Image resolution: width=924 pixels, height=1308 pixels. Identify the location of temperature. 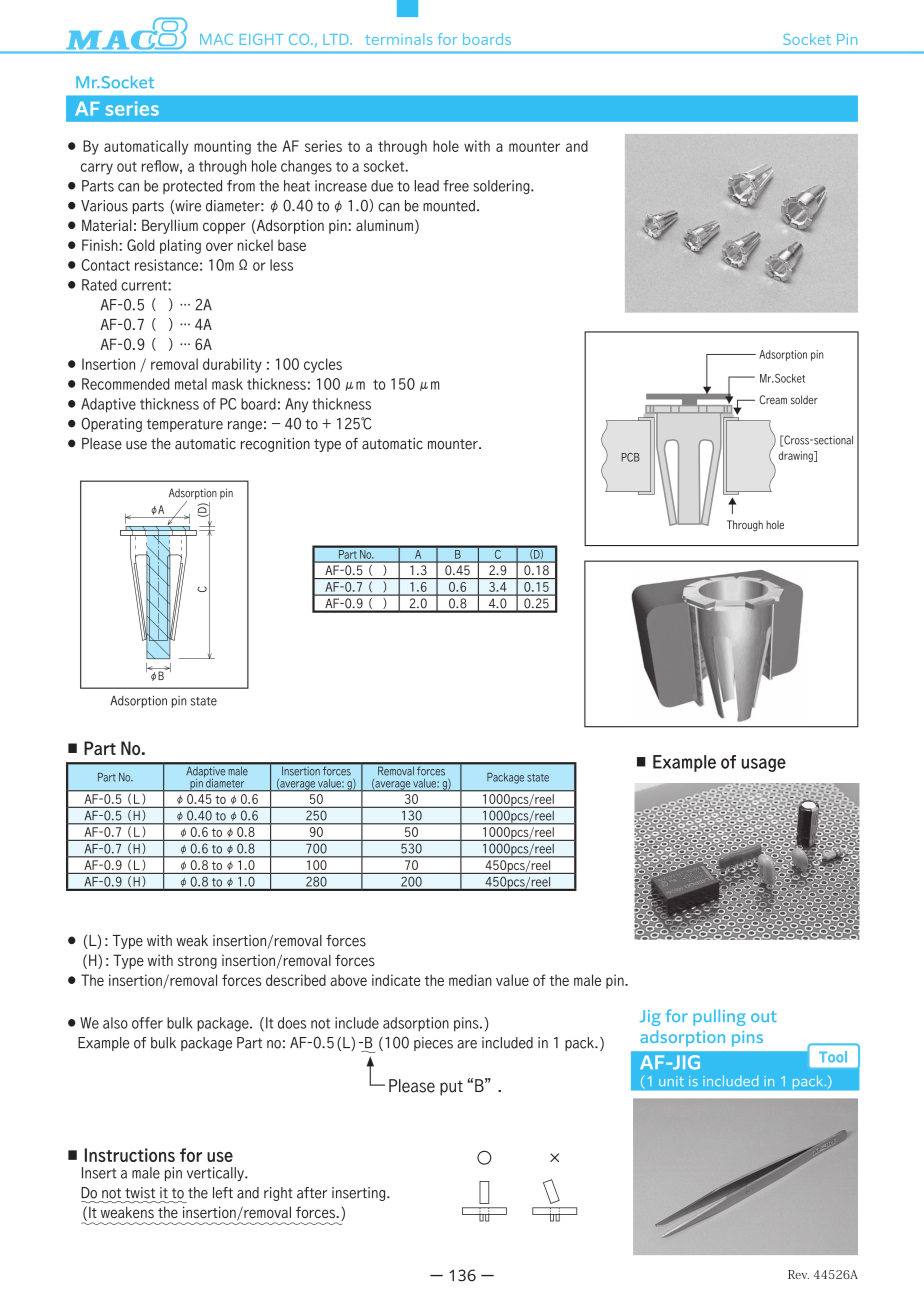
(185, 425).
